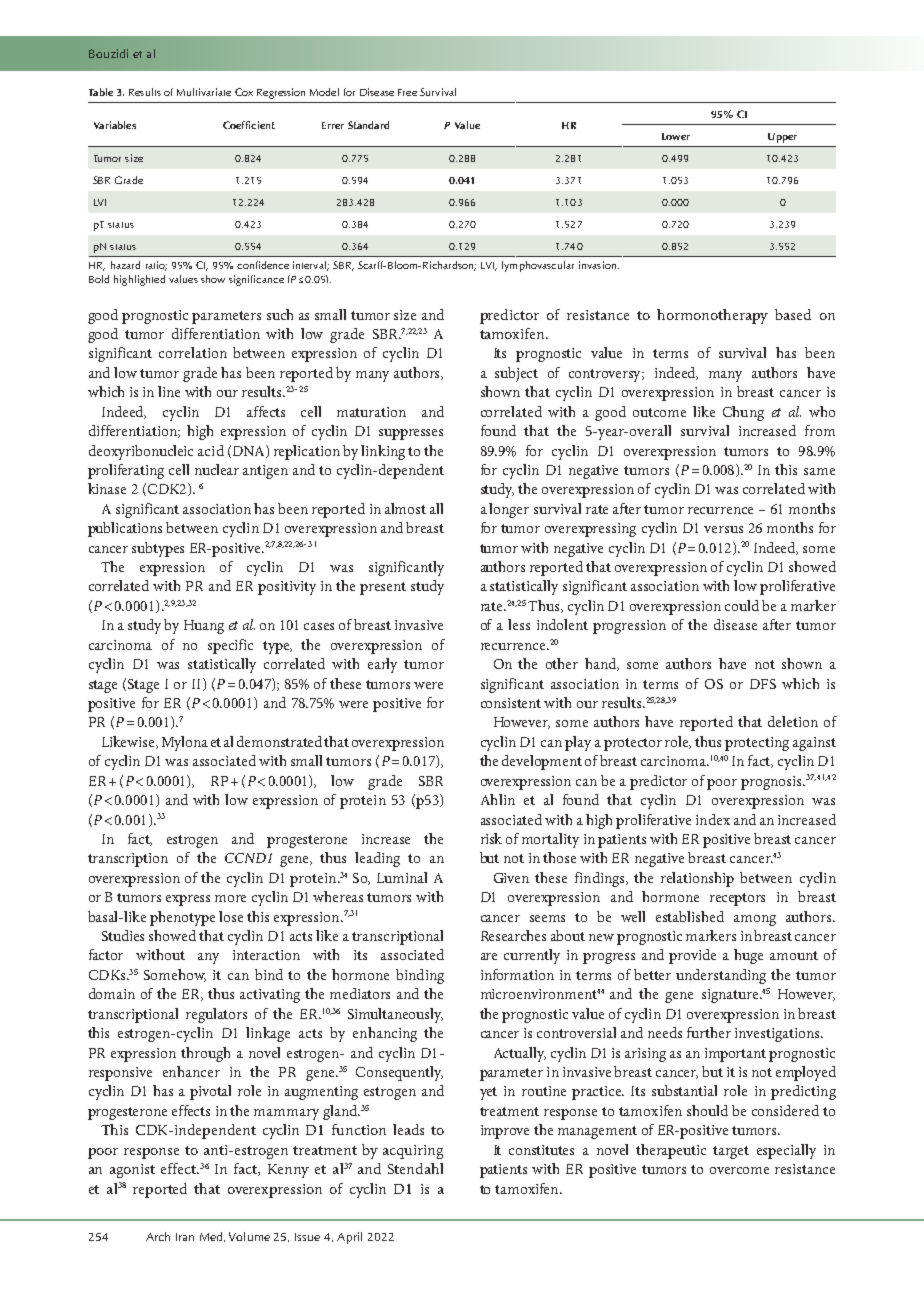  What do you see at coordinates (407, 92) in the document?
I see `Free` at bounding box center [407, 92].
